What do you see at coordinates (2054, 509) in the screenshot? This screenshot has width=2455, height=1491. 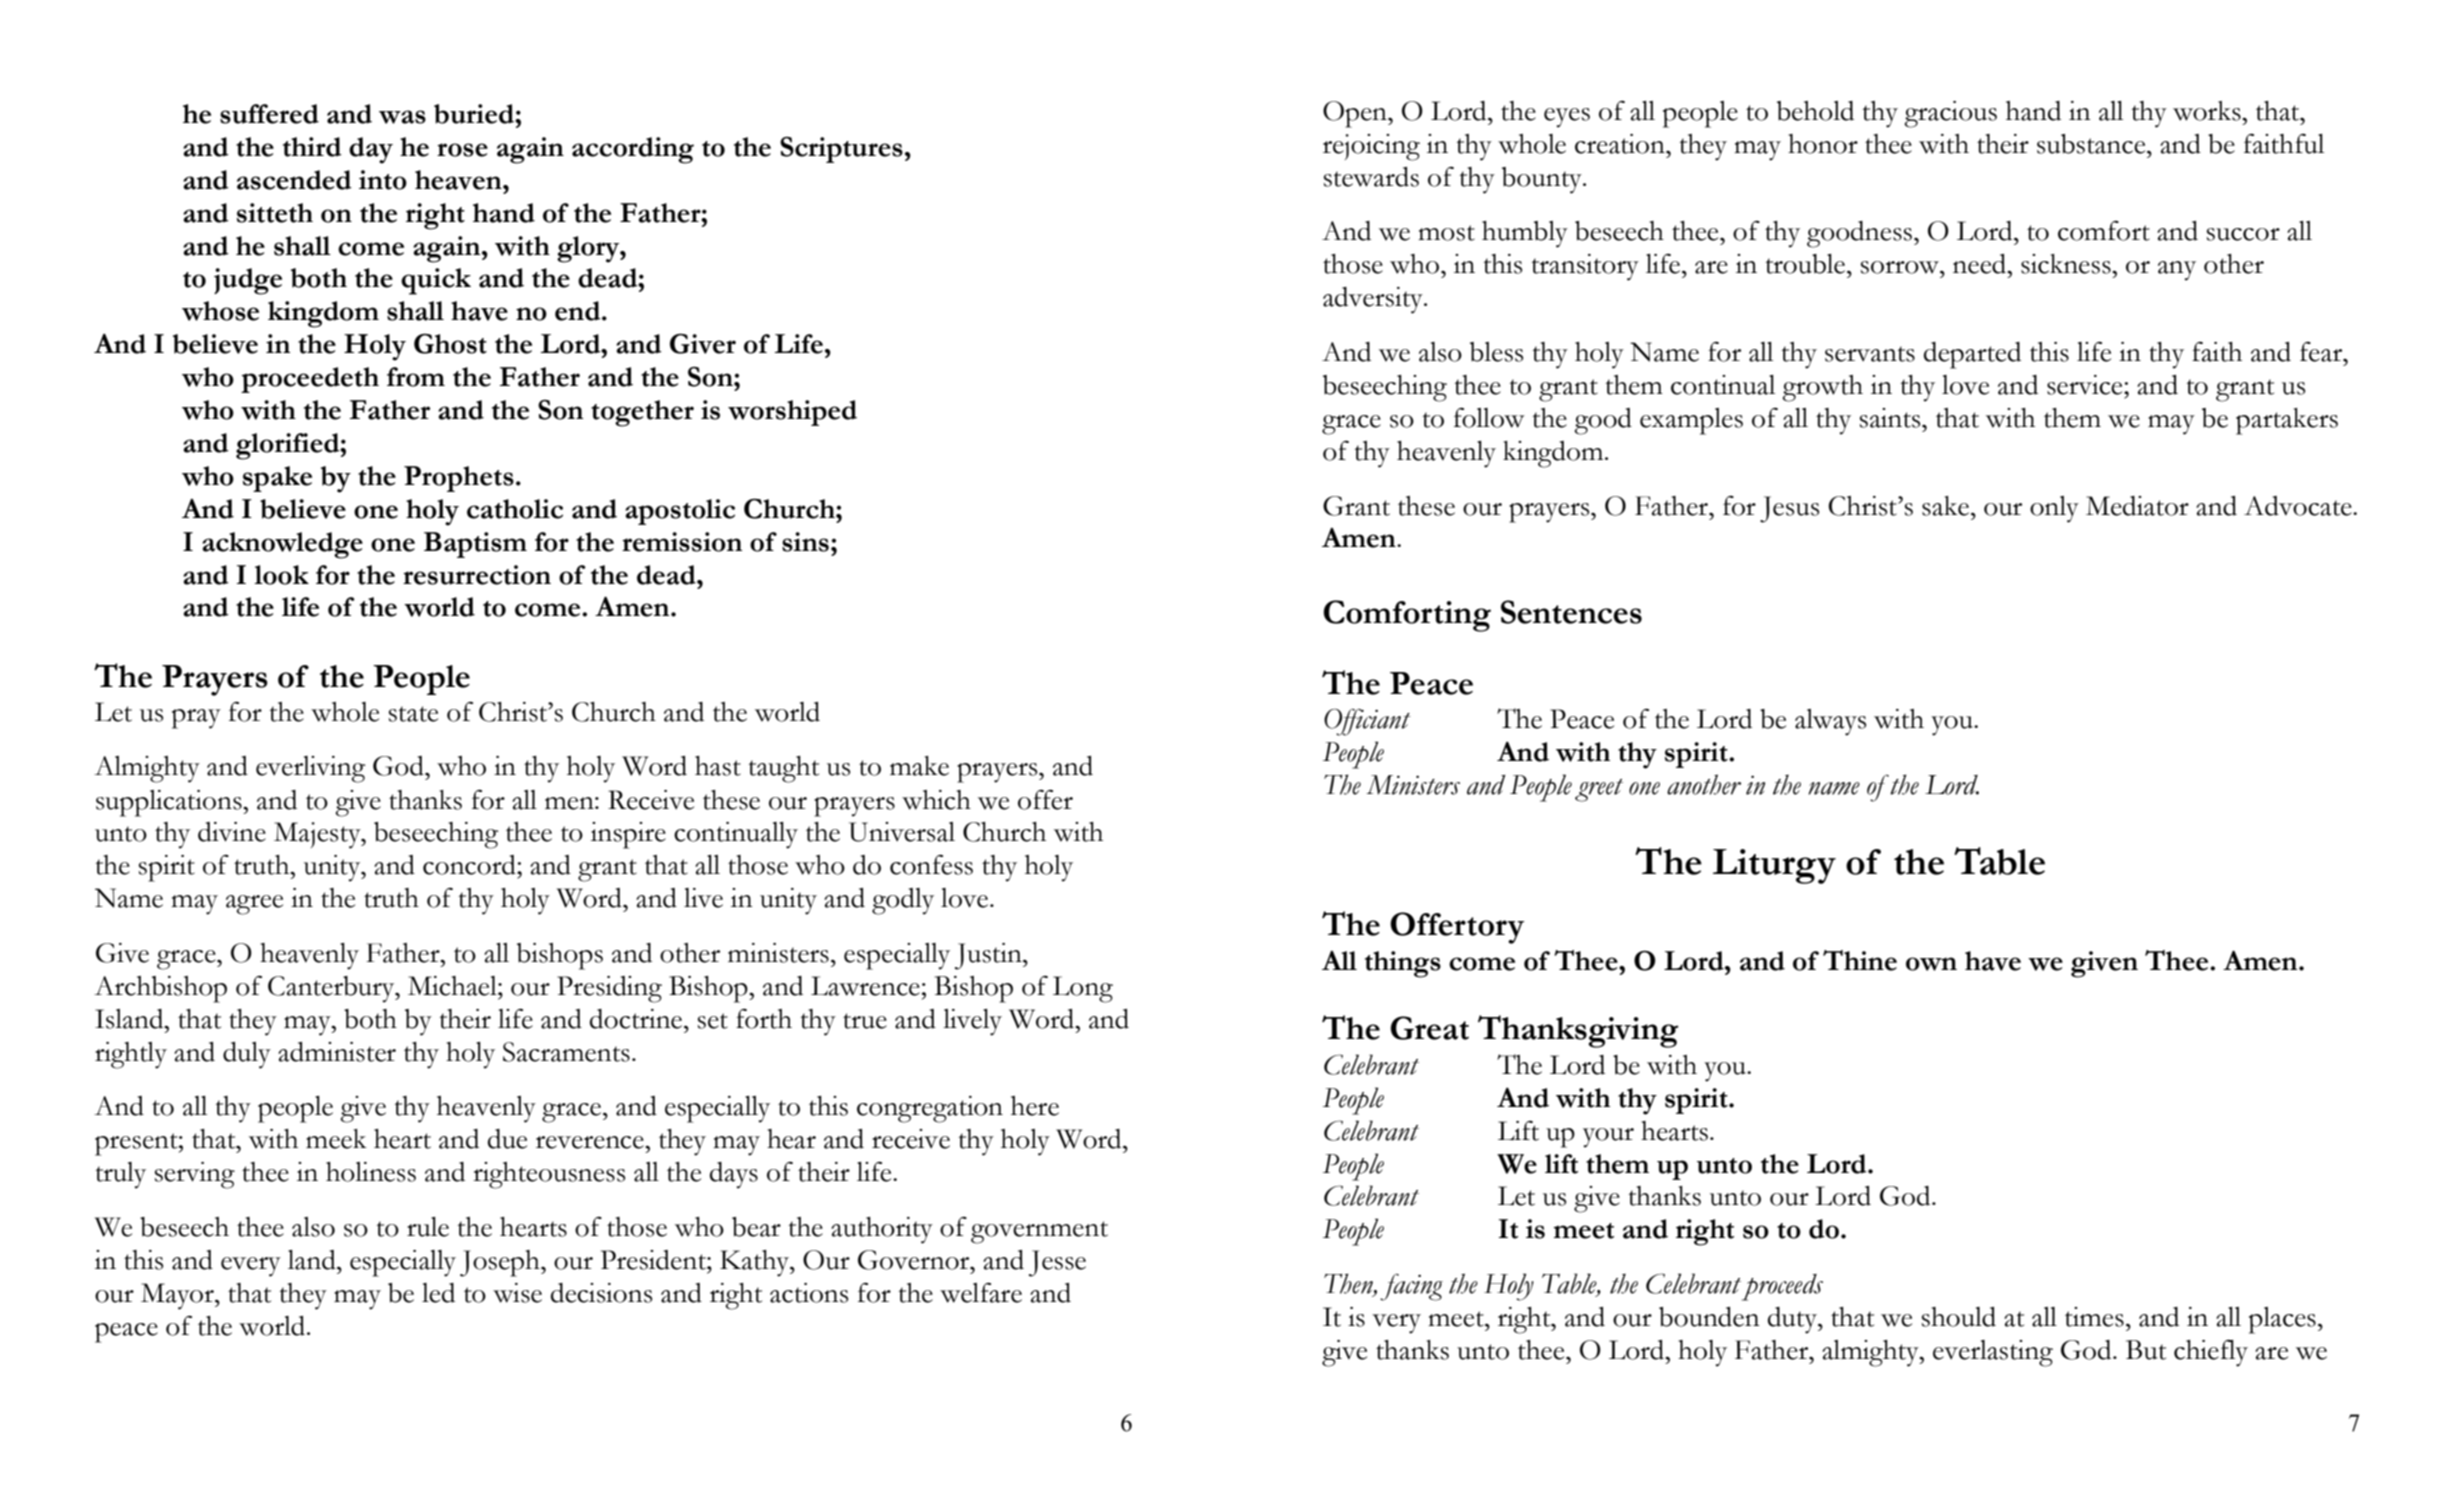 I see `only` at bounding box center [2054, 509].
